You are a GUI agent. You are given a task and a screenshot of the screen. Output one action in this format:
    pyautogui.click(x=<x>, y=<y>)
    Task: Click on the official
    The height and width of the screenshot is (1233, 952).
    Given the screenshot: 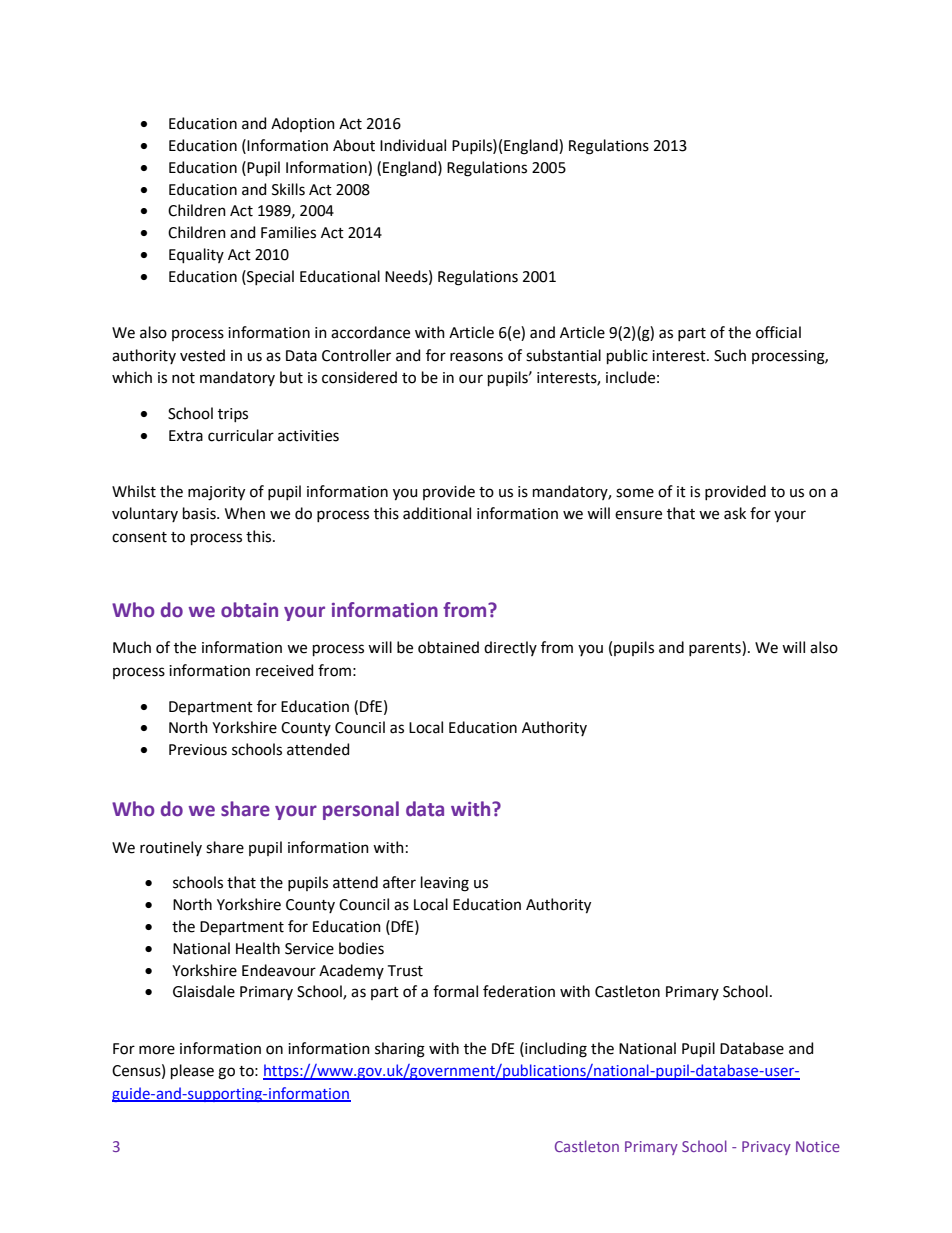 What is the action you would take?
    pyautogui.click(x=778, y=332)
